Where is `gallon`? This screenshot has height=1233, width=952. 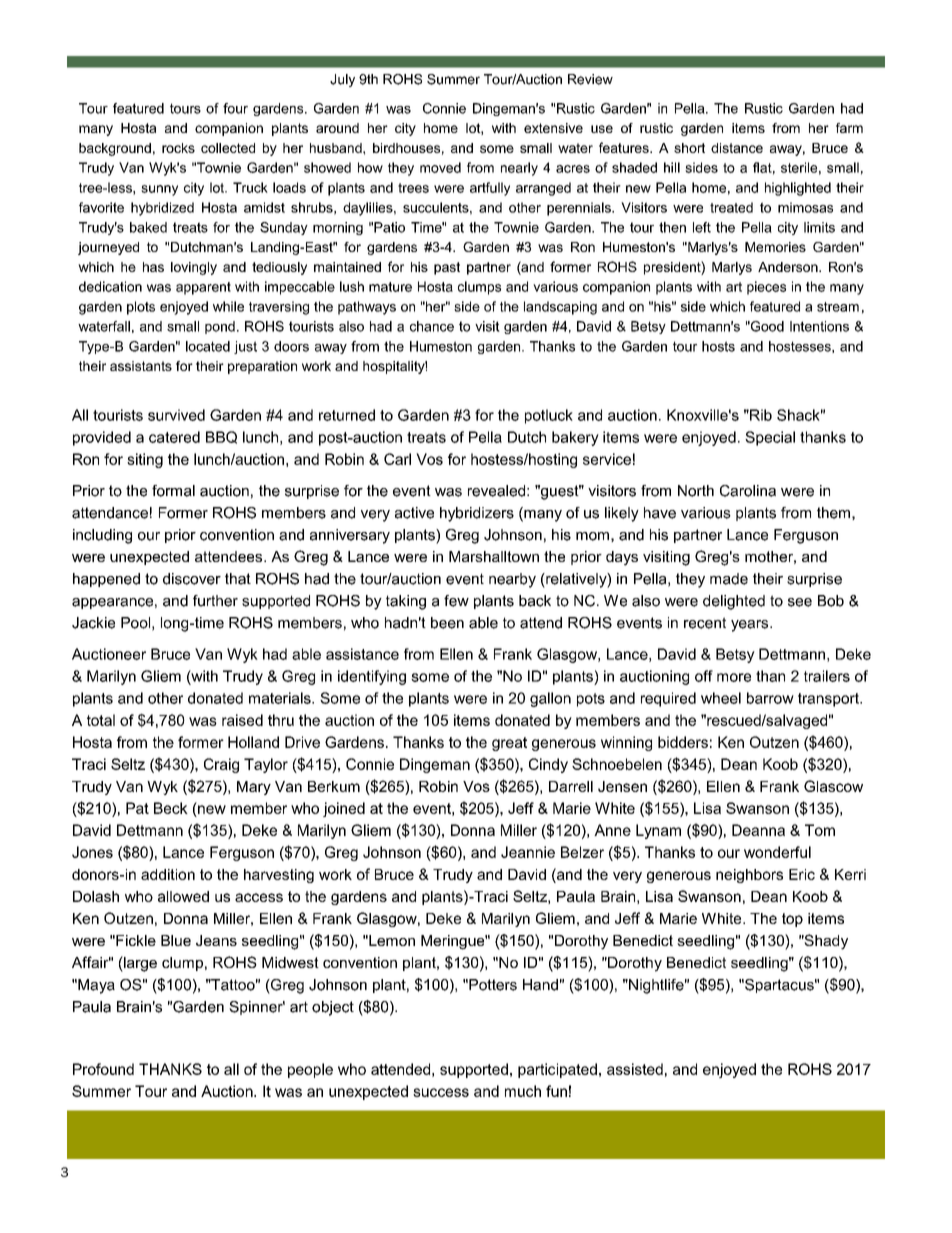 gallon is located at coordinates (550, 699).
